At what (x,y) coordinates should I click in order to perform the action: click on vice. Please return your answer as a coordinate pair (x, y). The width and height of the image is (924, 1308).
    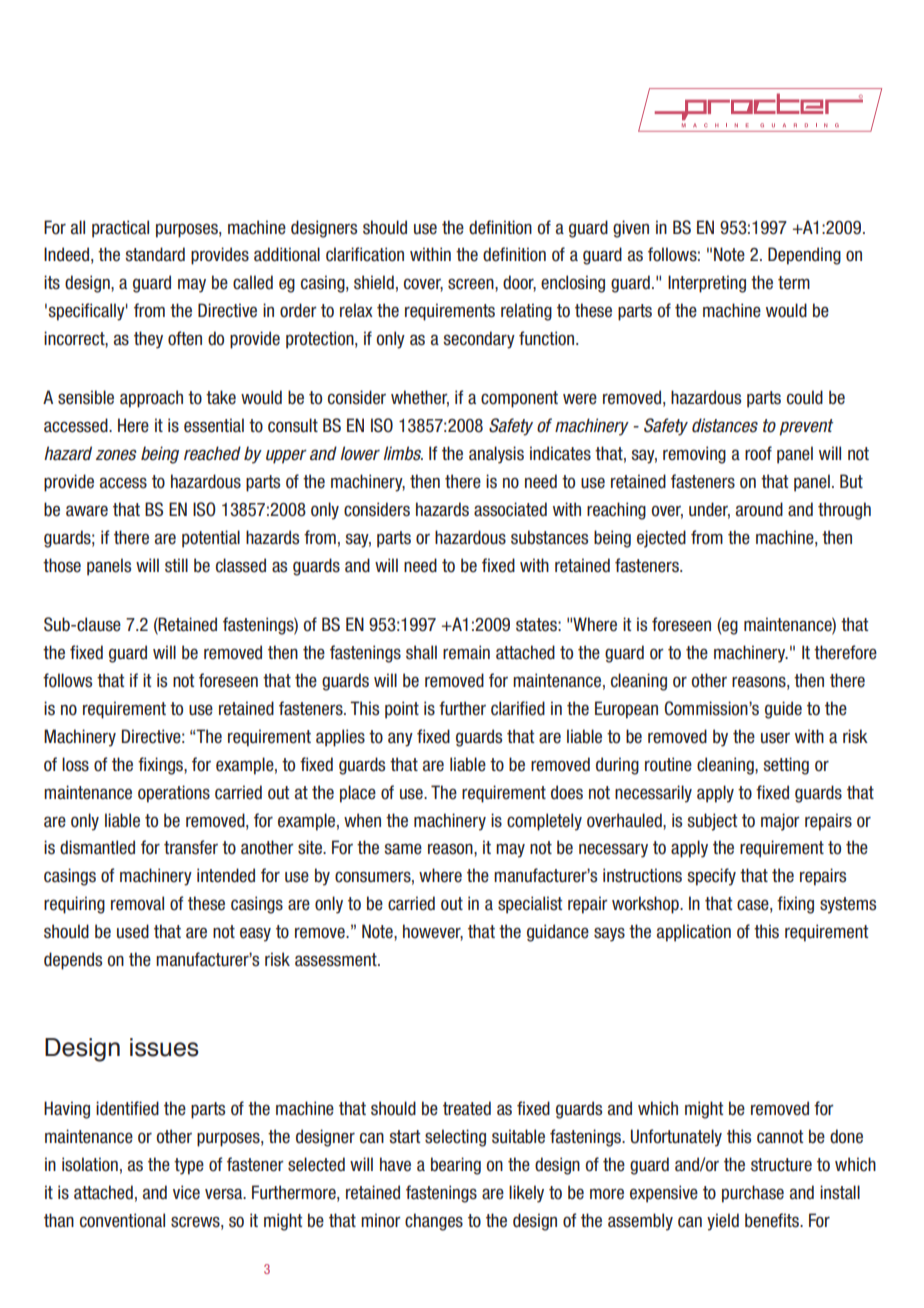
    Looking at the image, I should click on (186, 1192).
